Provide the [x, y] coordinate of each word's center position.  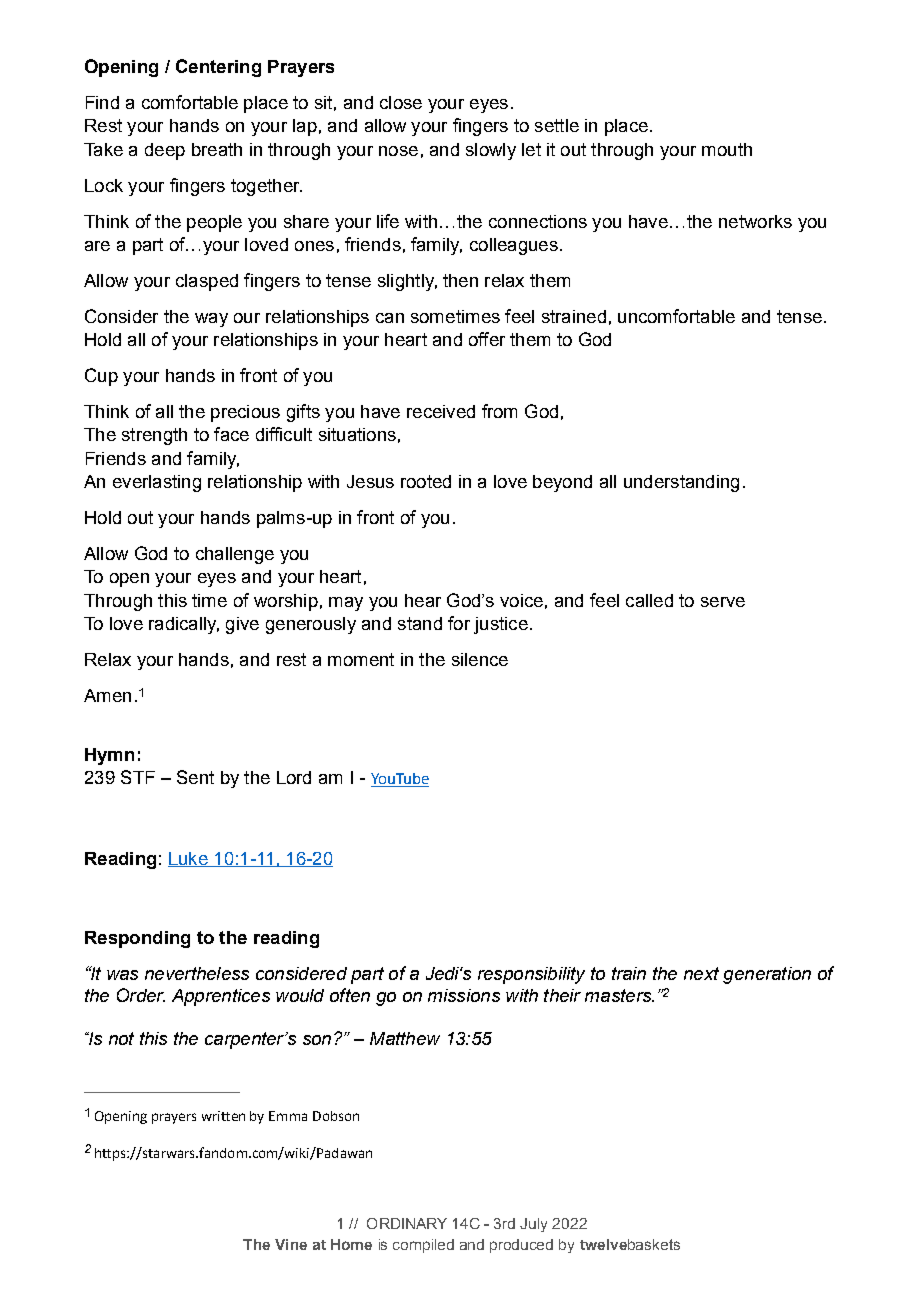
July [533, 1225]
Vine [291, 1244]
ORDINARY [407, 1223]
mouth [727, 149]
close [401, 102]
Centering [218, 68]
